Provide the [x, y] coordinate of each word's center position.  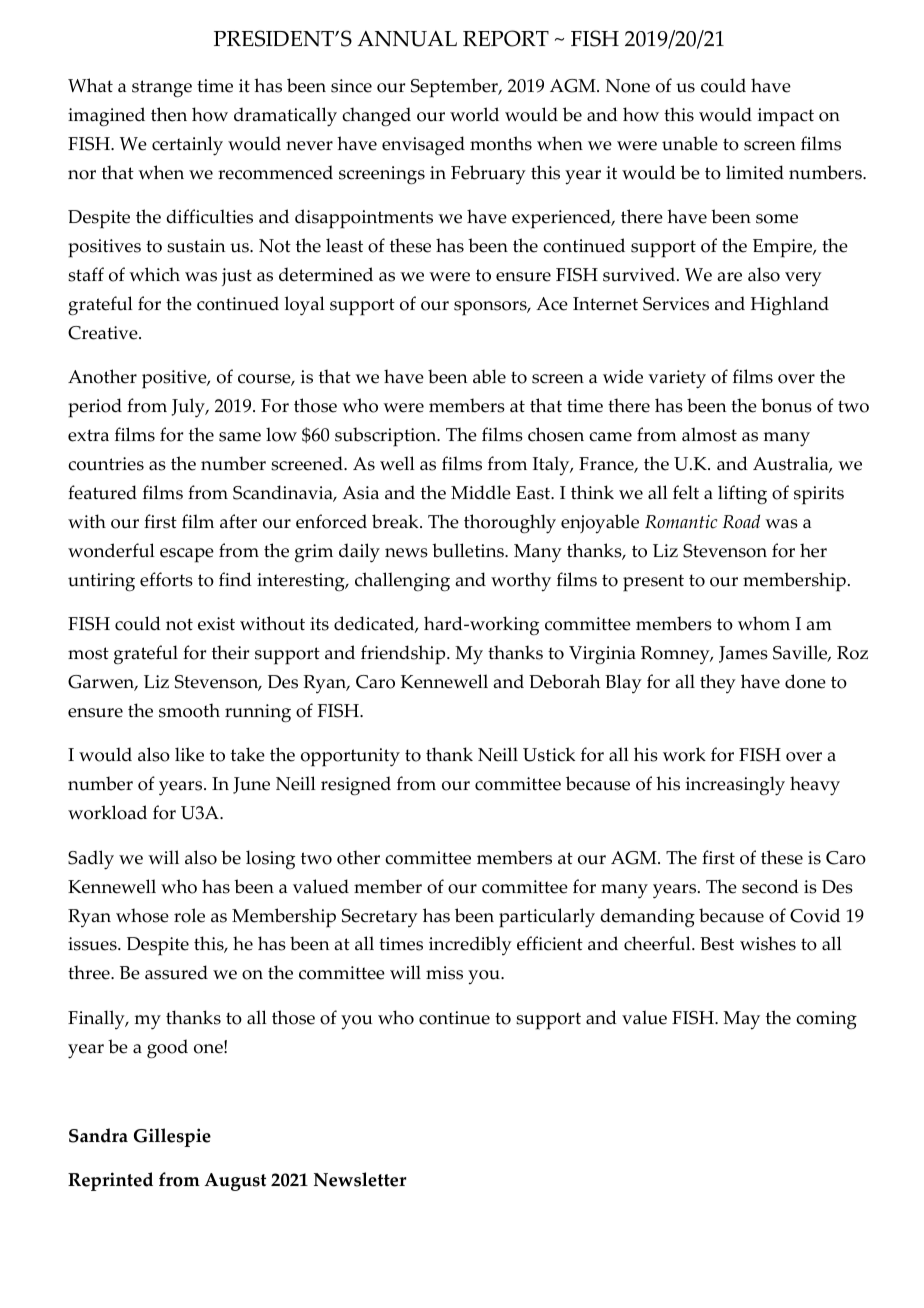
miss [444, 973]
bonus [786, 405]
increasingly [735, 786]
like [189, 754]
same [240, 437]
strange [162, 89]
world [474, 114]
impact [786, 117]
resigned [356, 786]
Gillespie [172, 1137]
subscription [387, 437]
